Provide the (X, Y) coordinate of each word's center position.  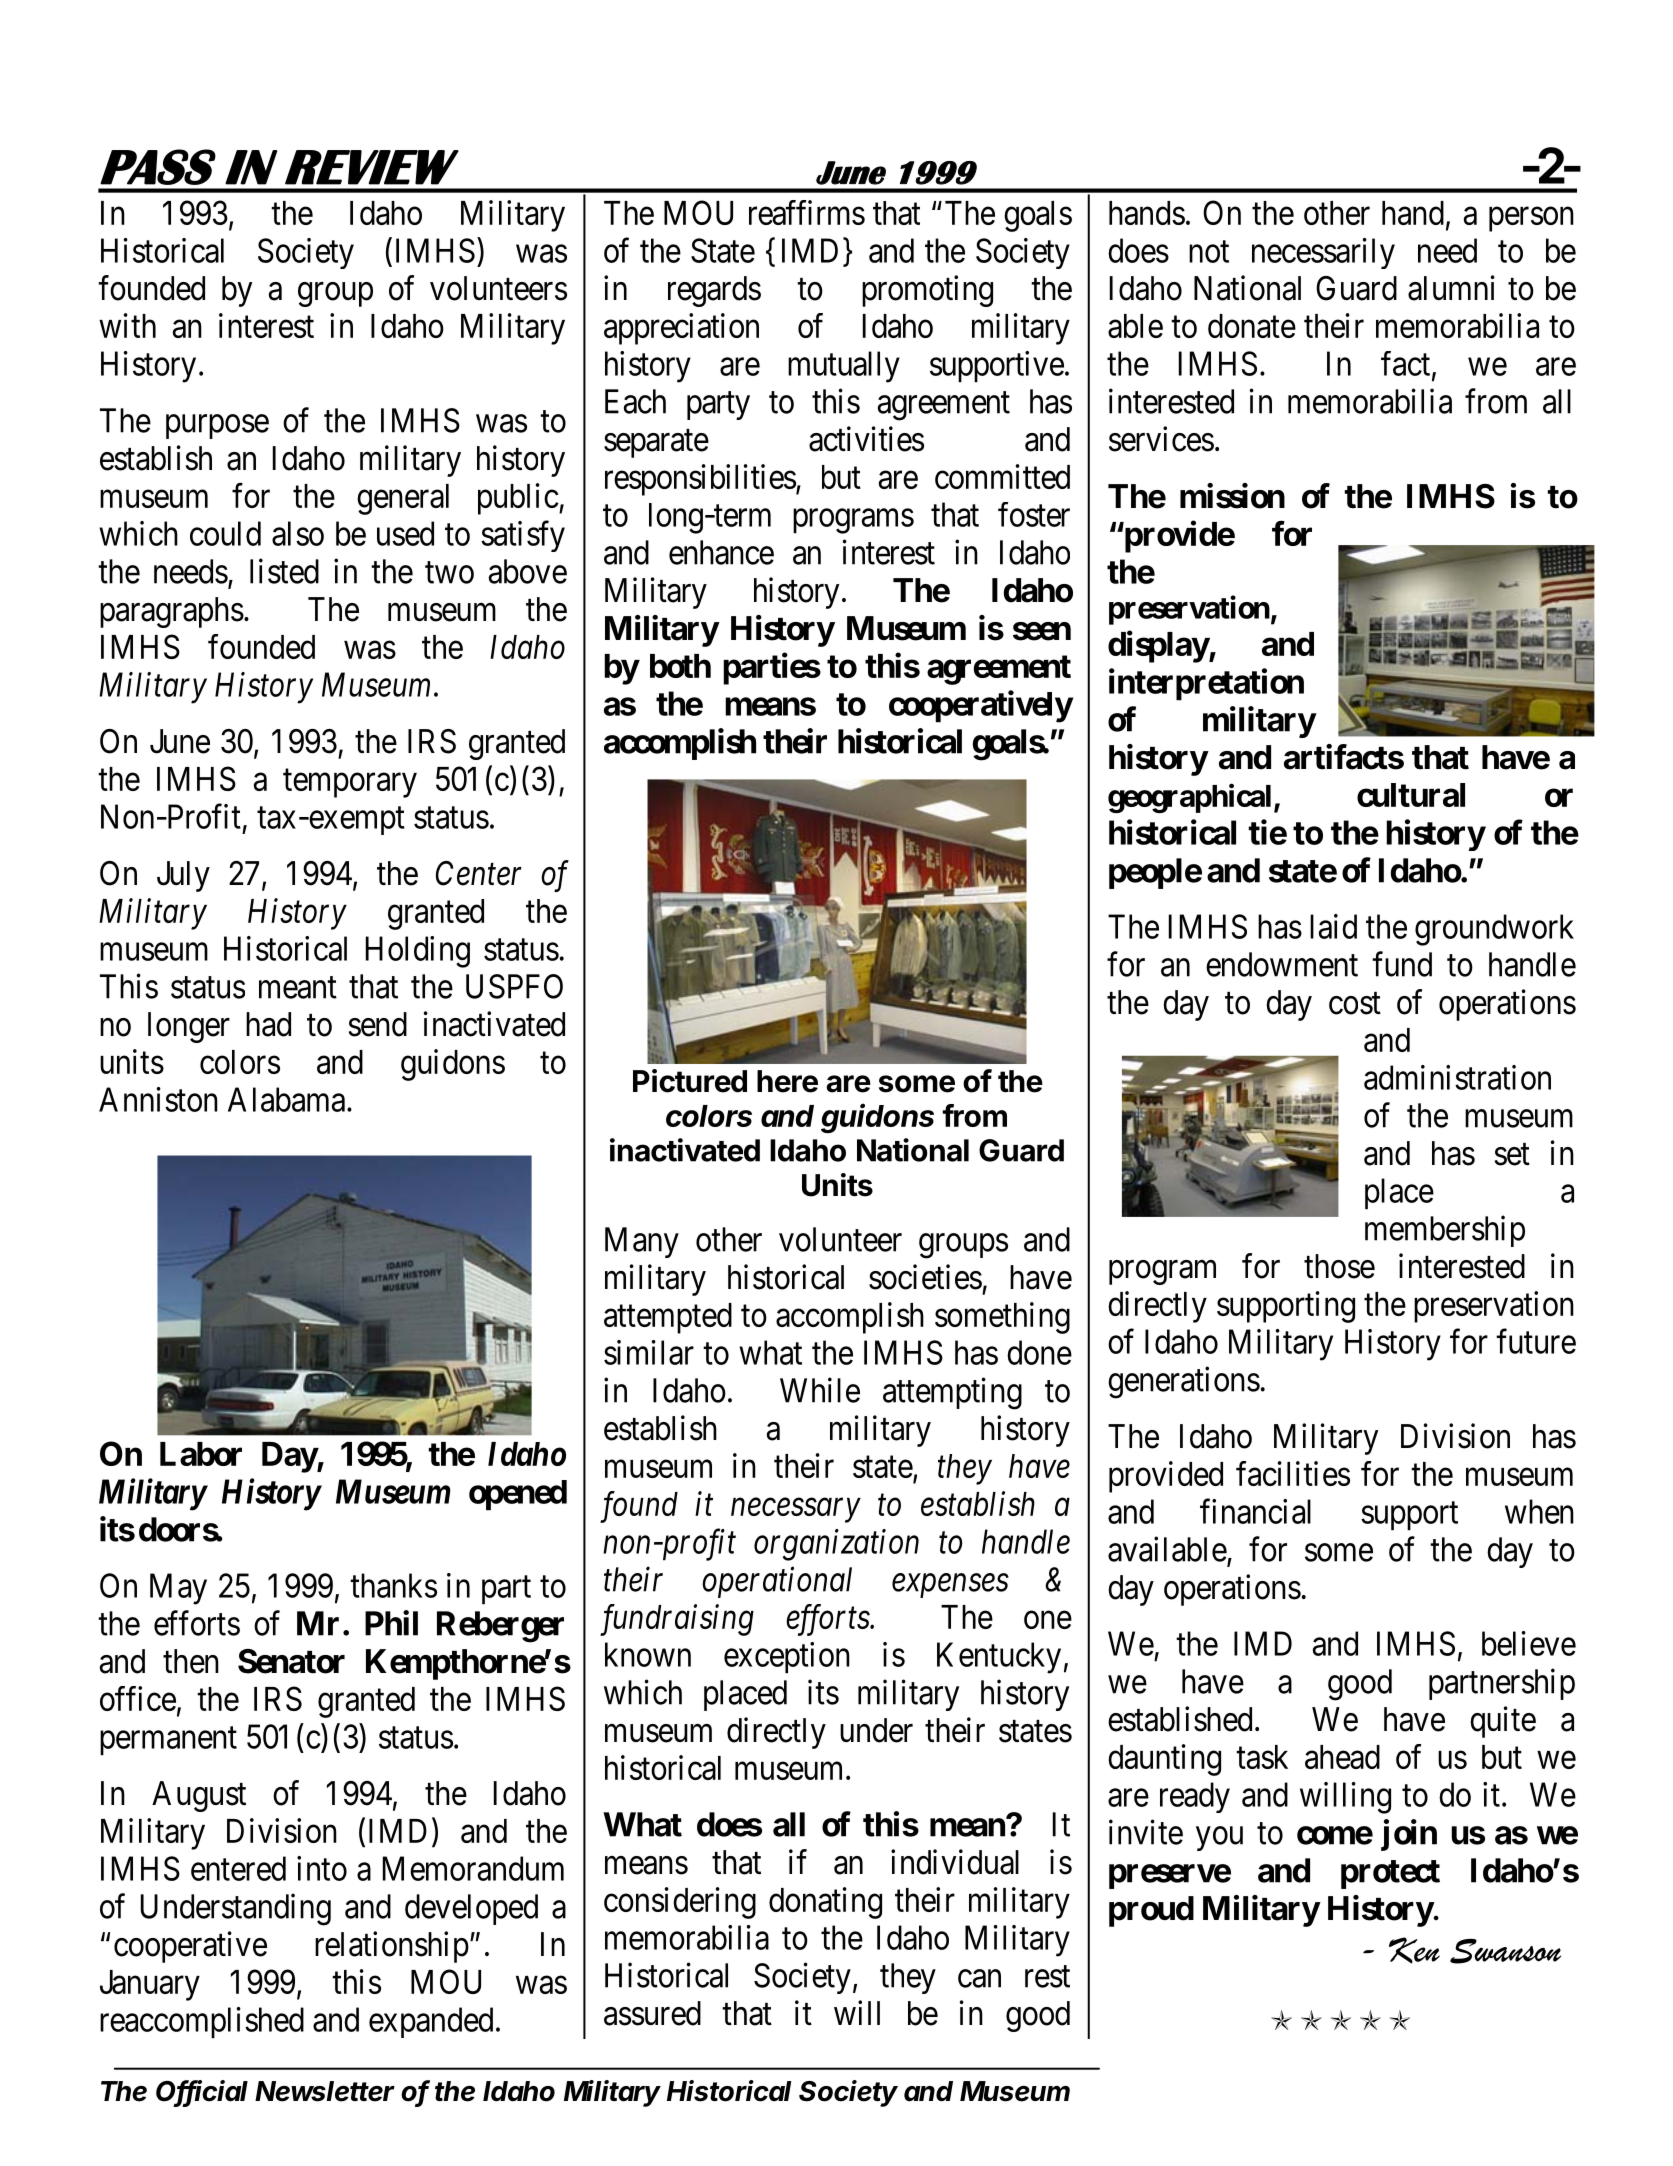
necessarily (1323, 253)
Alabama (288, 1099)
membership (1445, 1231)
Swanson (1505, 1951)
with (127, 325)
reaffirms (807, 212)
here (787, 1081)
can (979, 1979)
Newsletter (325, 2091)
